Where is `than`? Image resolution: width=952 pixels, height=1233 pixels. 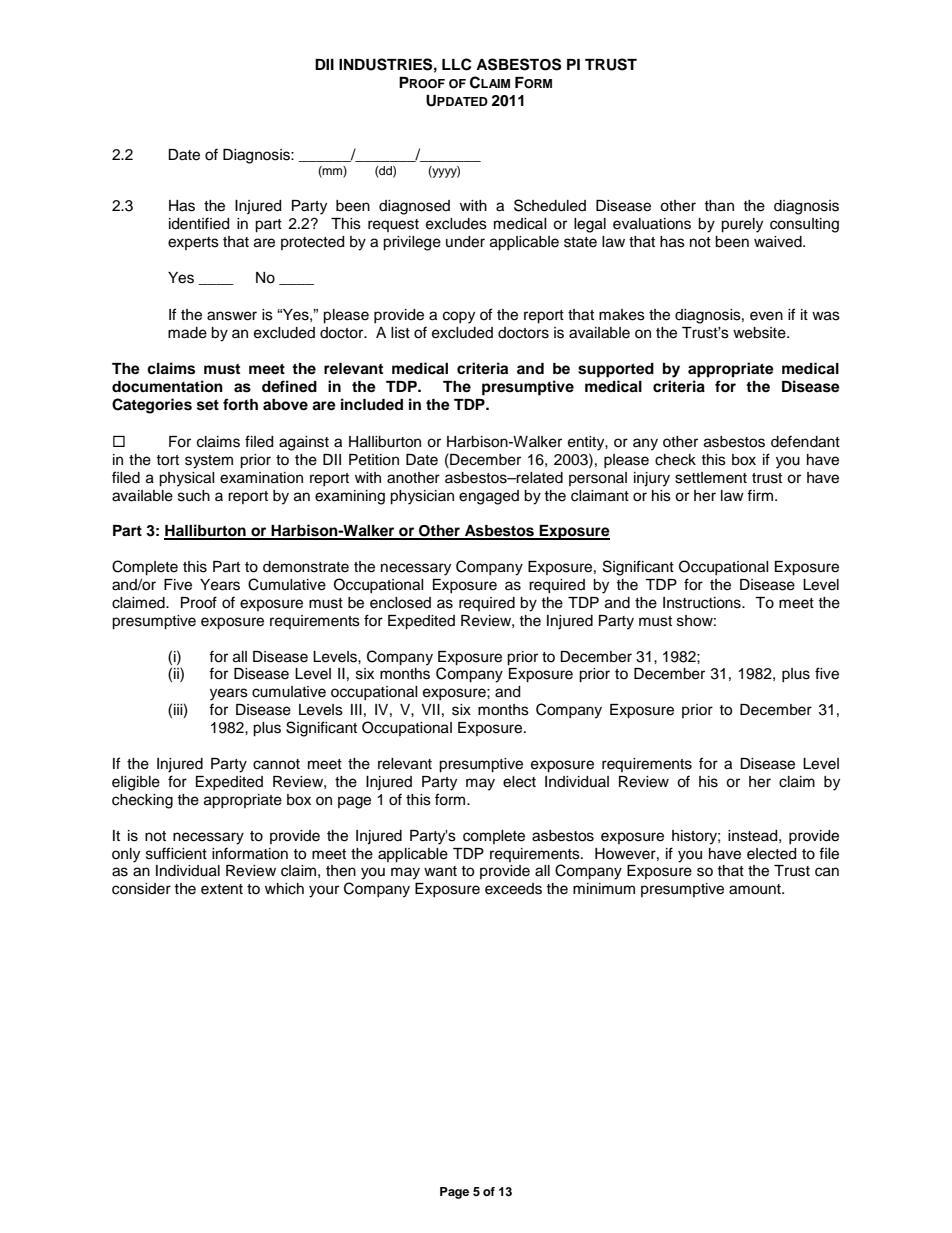 than is located at coordinates (719, 206).
